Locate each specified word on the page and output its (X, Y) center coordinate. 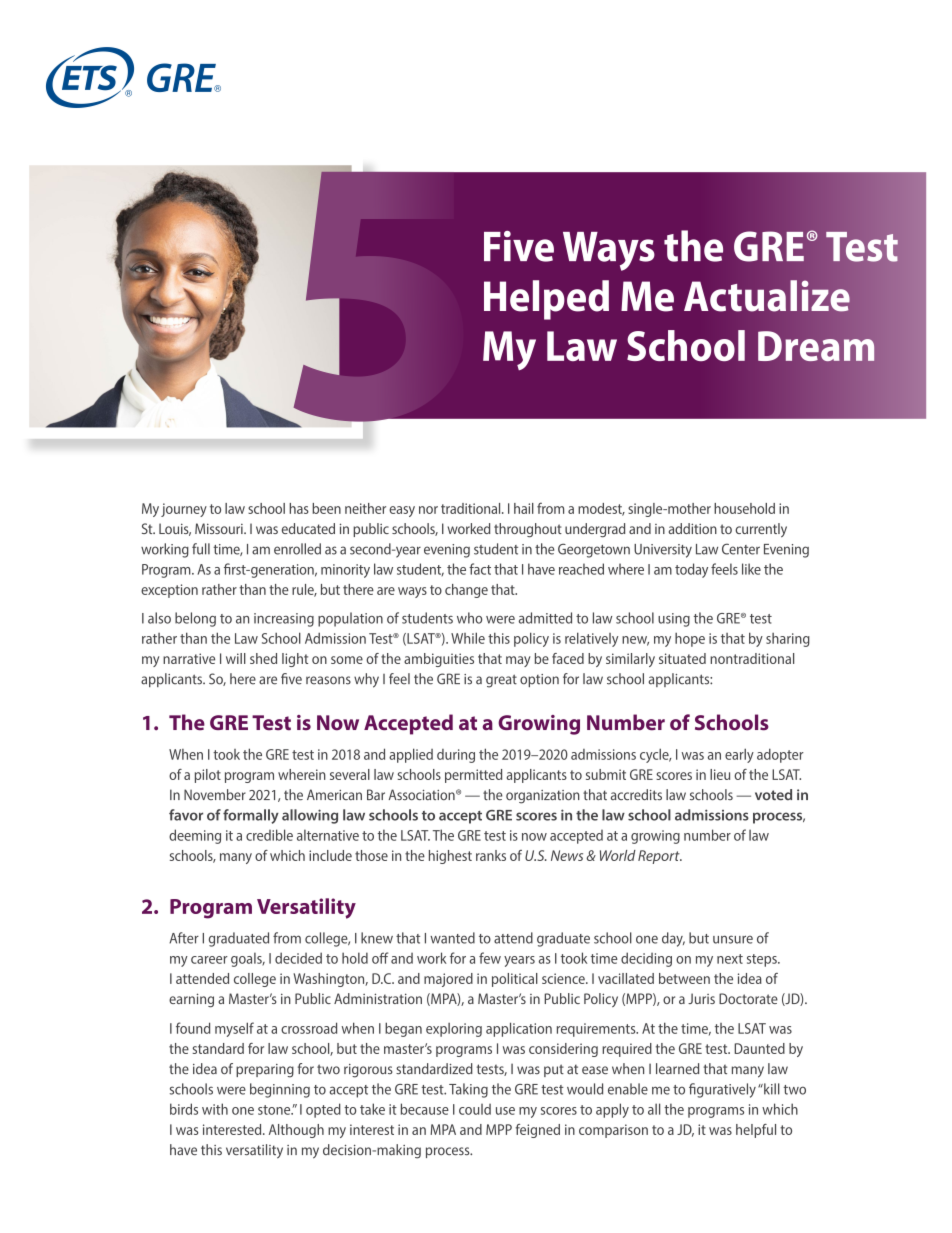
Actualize (767, 296)
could (475, 1109)
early (739, 755)
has (299, 508)
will (236, 658)
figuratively (722, 1090)
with (215, 1109)
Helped (546, 300)
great (501, 681)
